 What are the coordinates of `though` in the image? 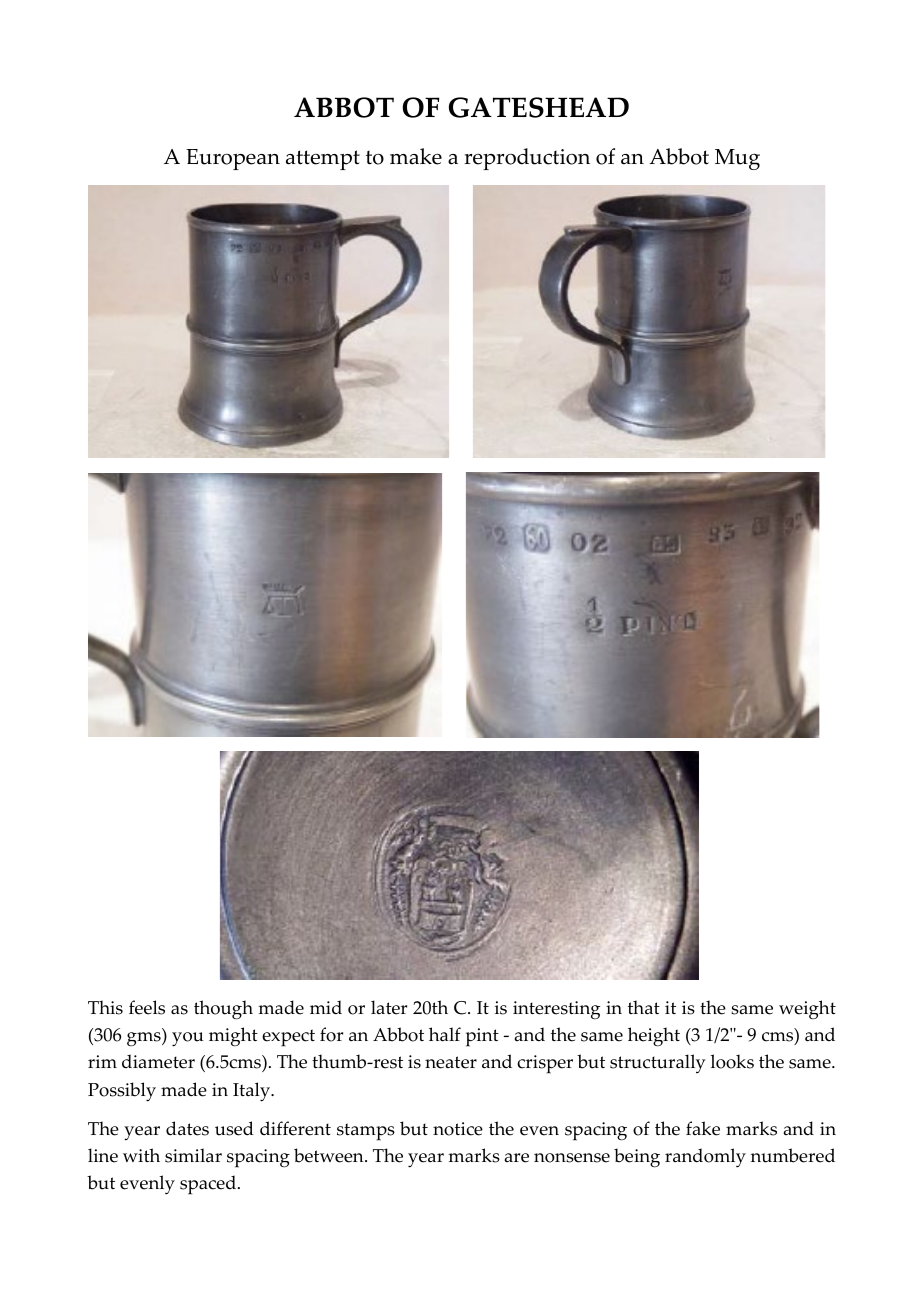 It's located at (223, 1010).
